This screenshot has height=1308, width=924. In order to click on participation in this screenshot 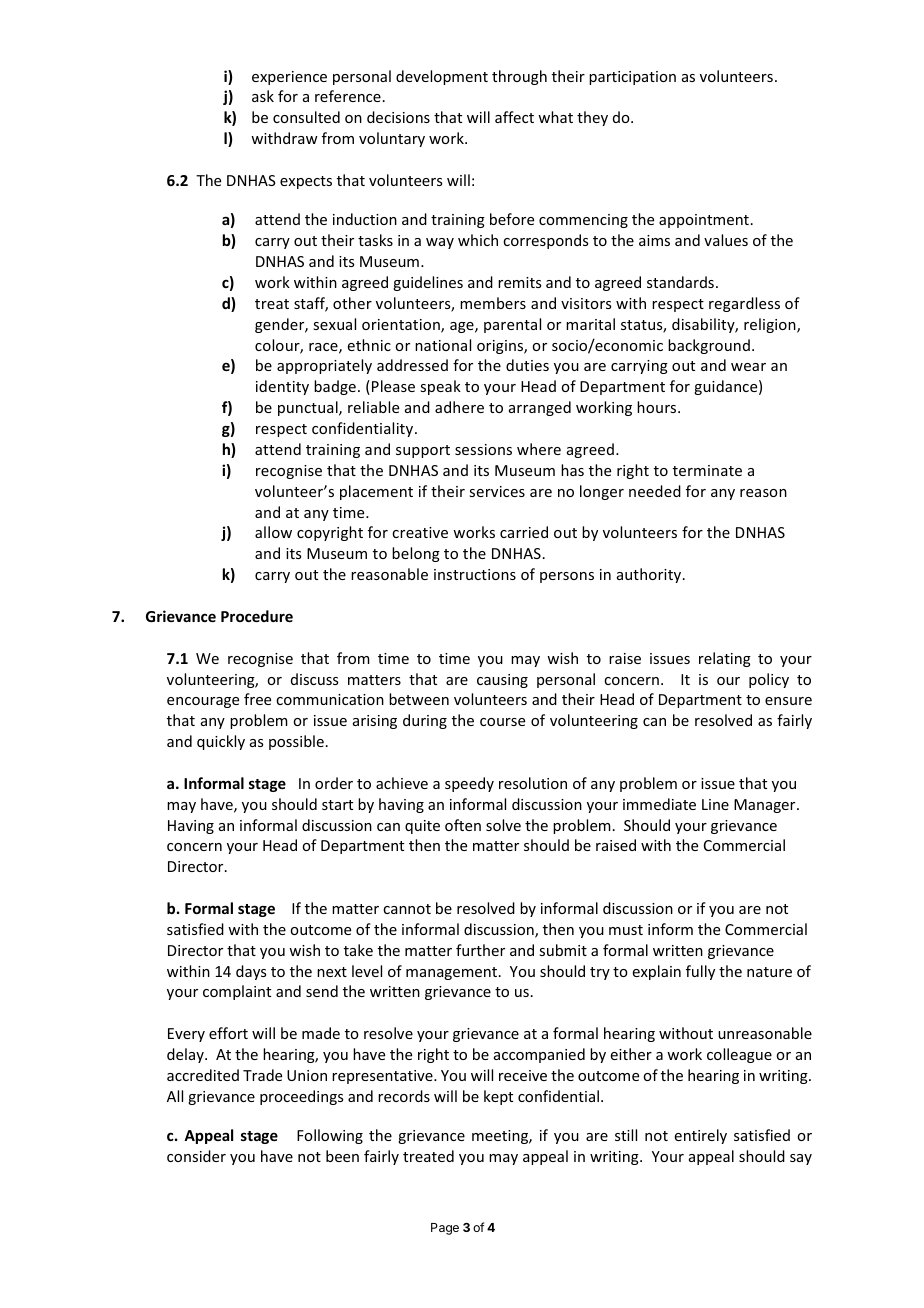, I will do `click(632, 78)`.
